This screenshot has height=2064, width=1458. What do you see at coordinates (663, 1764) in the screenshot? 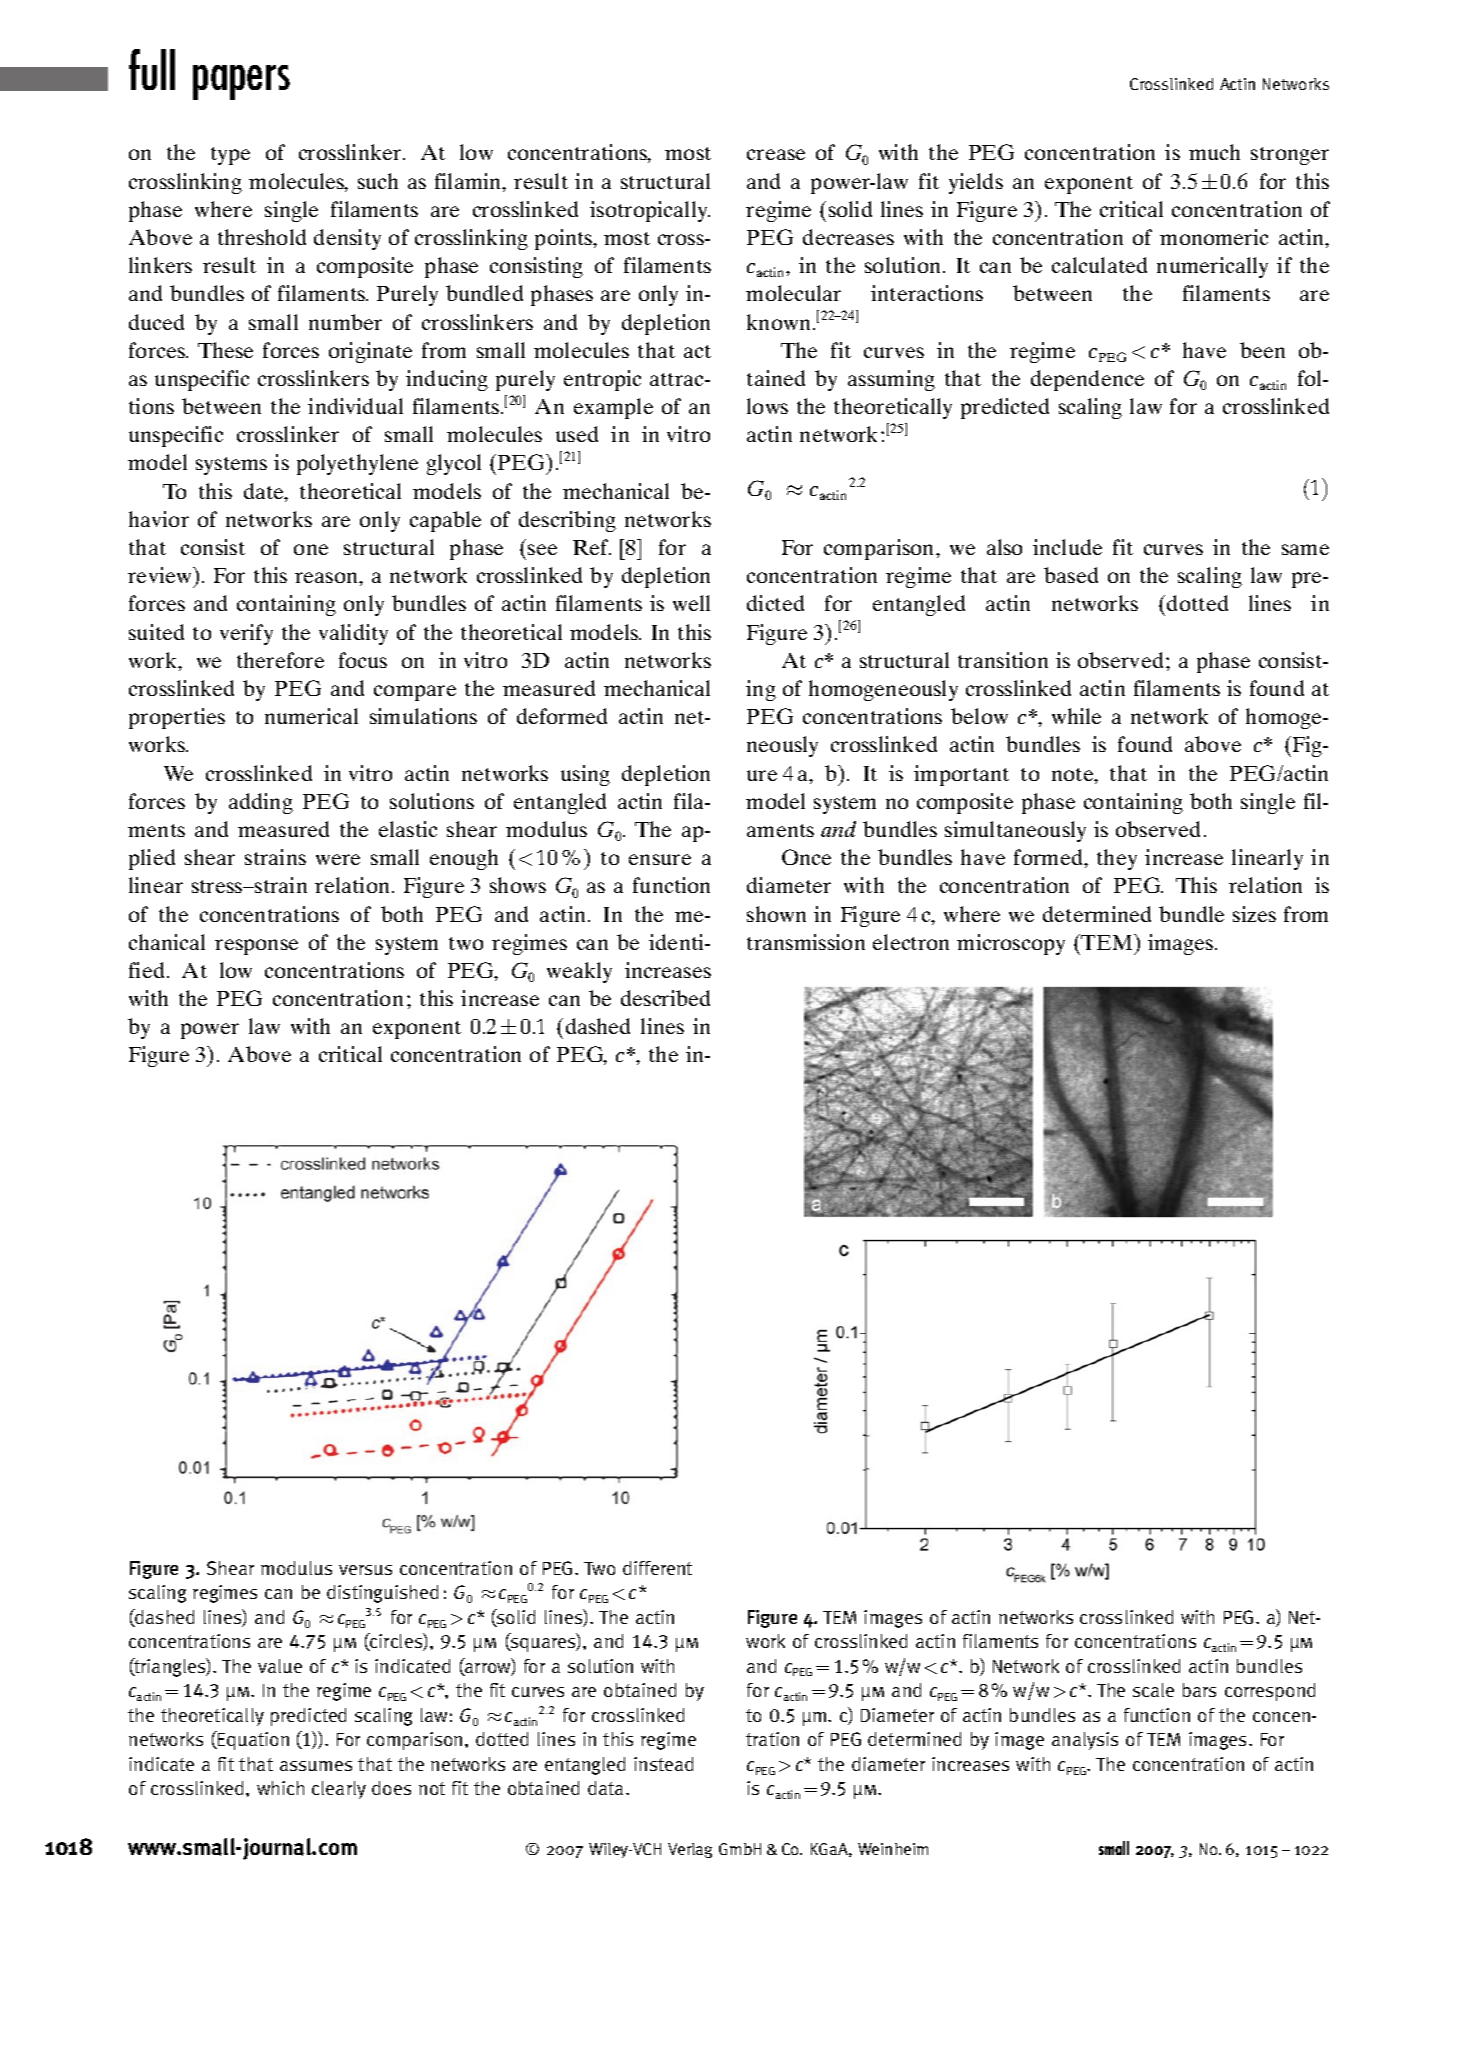
I see `instead` at bounding box center [663, 1764].
